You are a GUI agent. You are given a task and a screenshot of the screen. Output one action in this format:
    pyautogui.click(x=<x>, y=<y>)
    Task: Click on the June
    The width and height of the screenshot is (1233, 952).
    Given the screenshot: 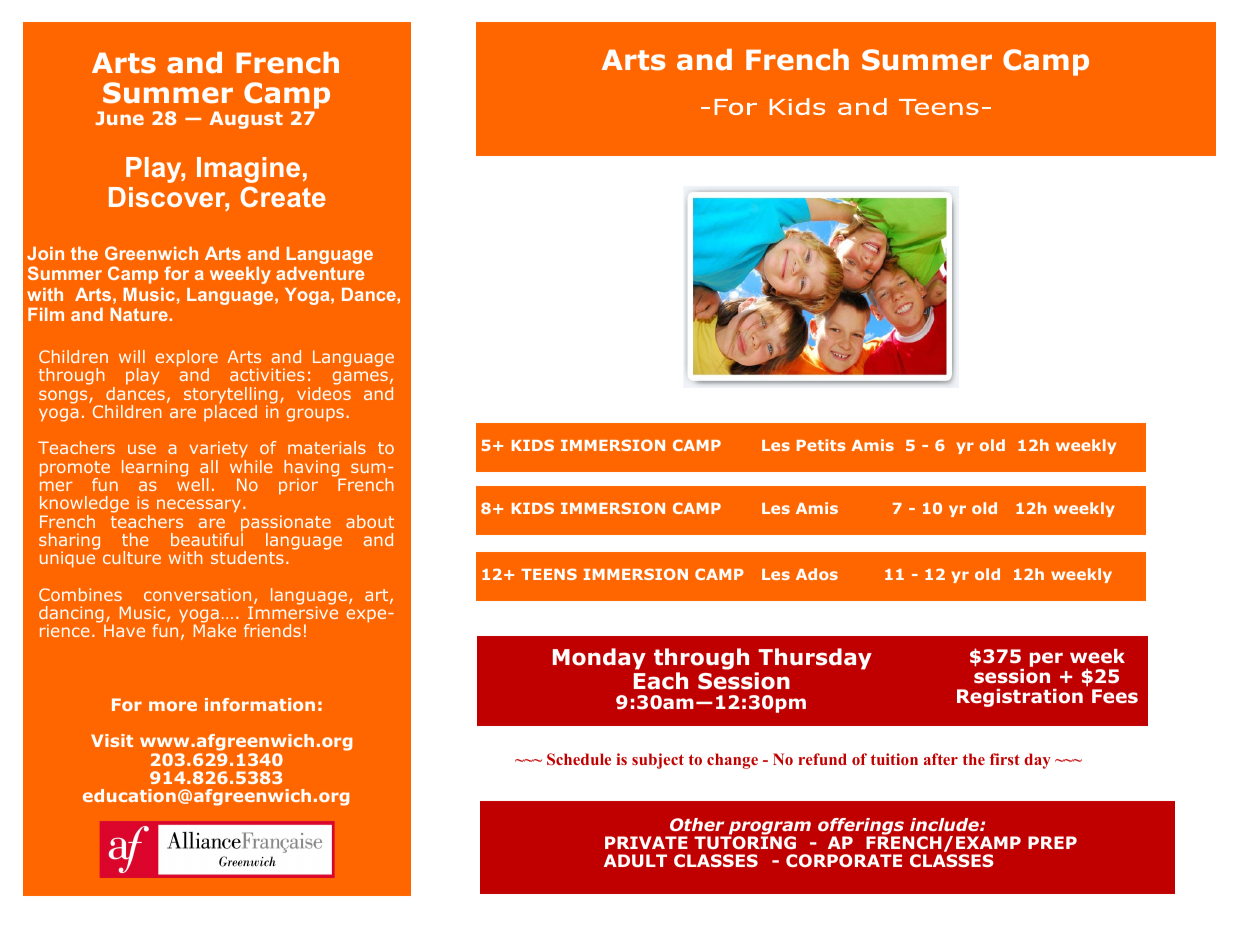 What is the action you would take?
    pyautogui.click(x=119, y=118)
